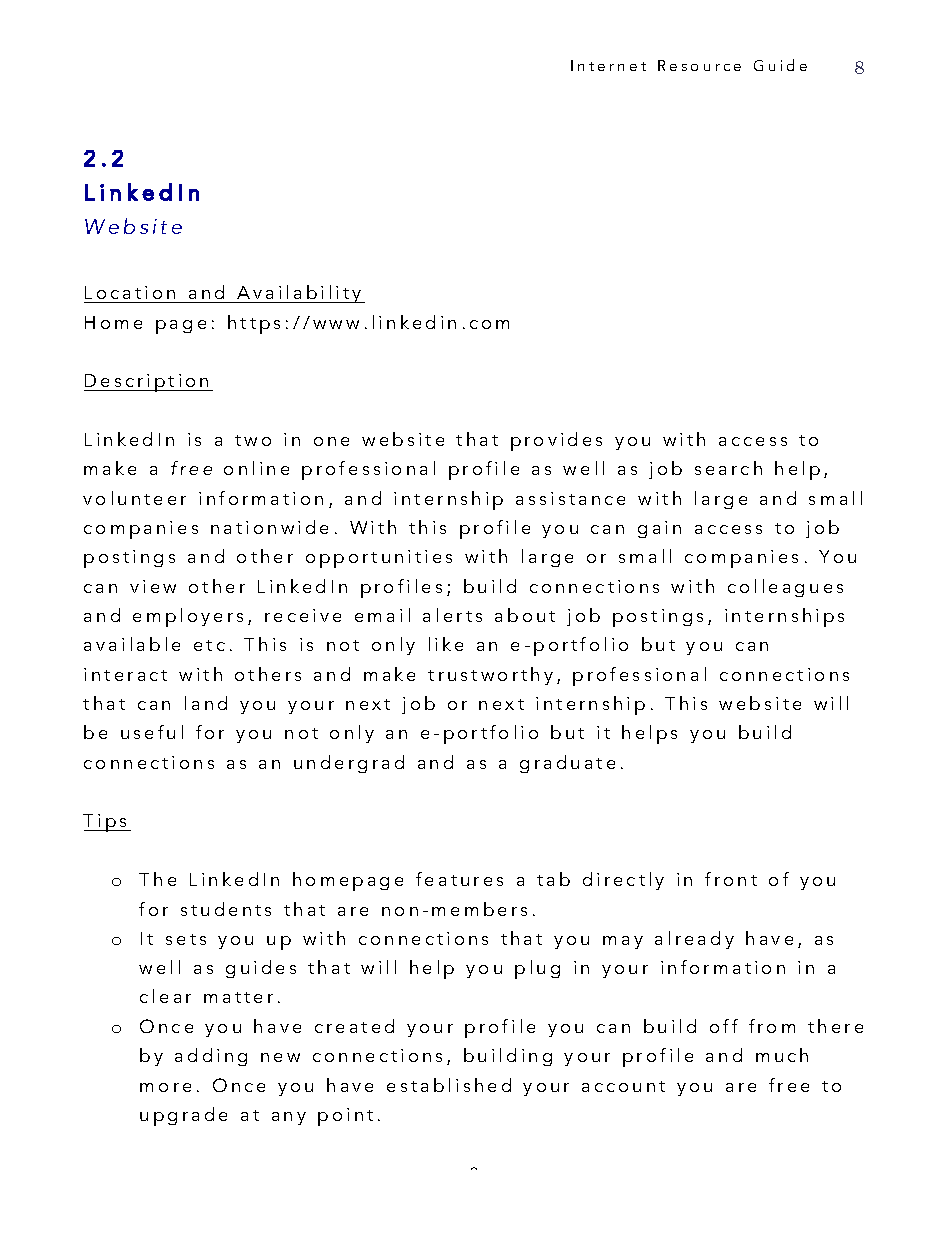  Describe the element at coordinates (147, 383) in the image. I see `Description` at that location.
